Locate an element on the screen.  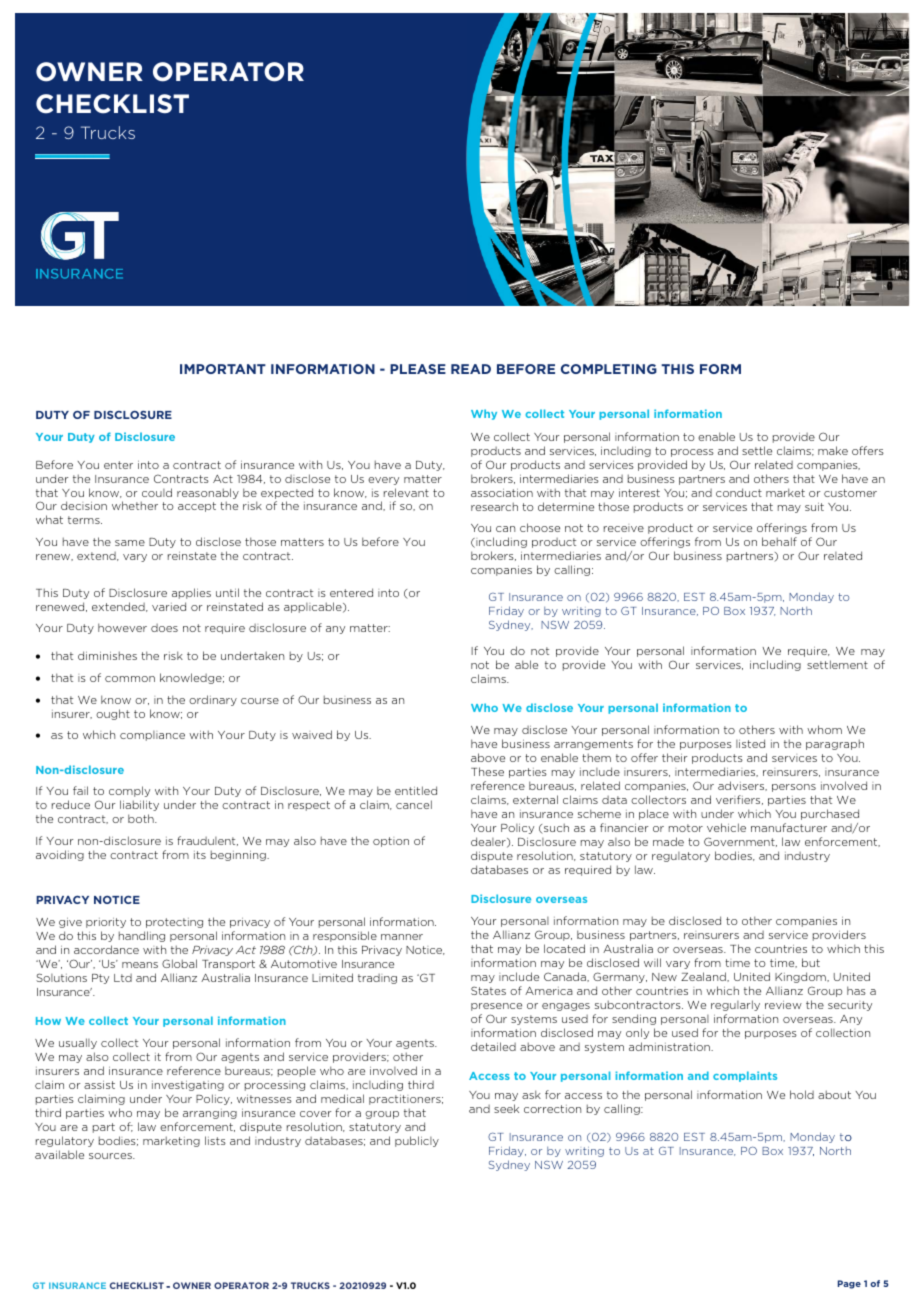
cancel is located at coordinates (414, 804).
